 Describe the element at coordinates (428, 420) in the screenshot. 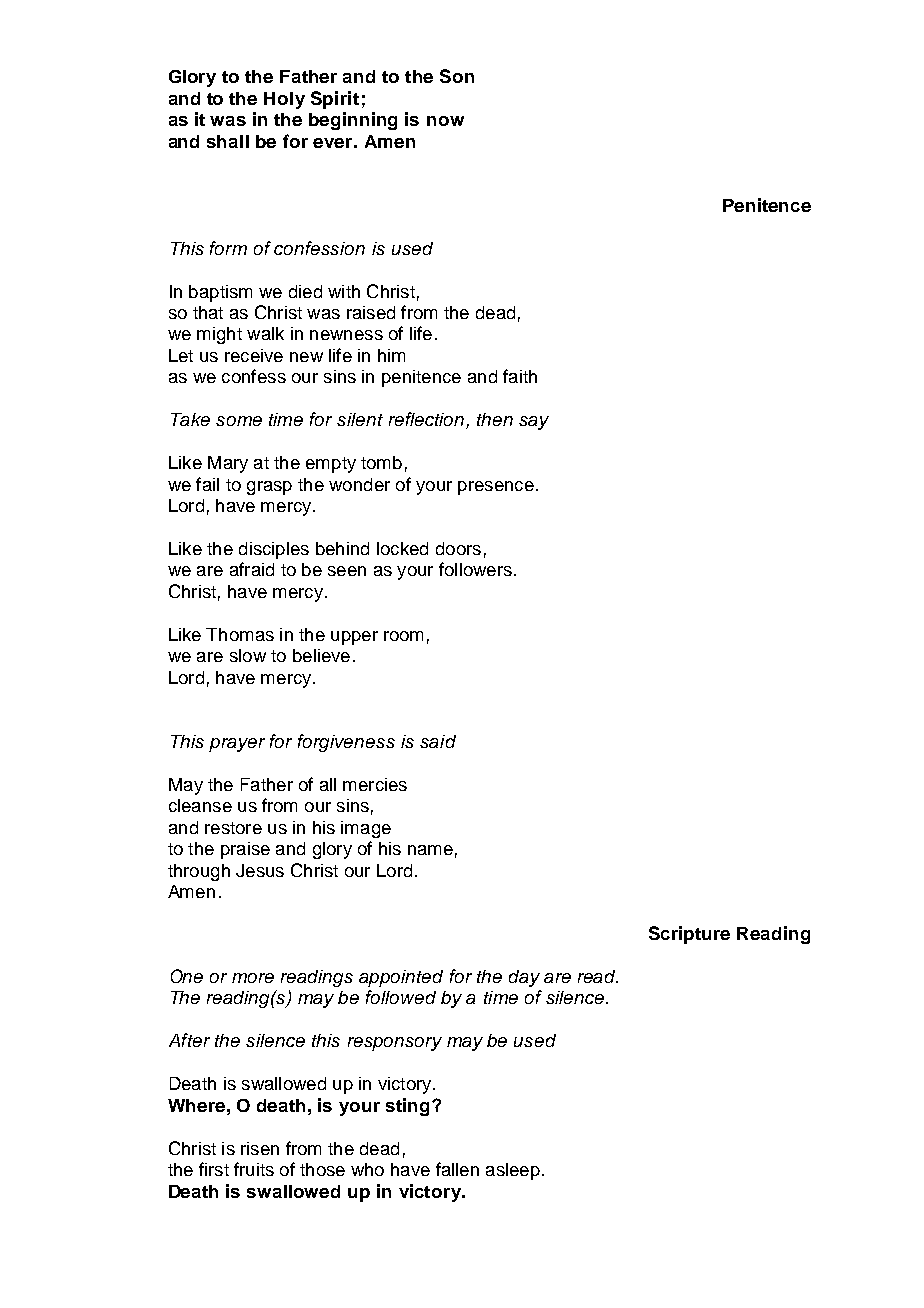

I see `reflection` at that location.
